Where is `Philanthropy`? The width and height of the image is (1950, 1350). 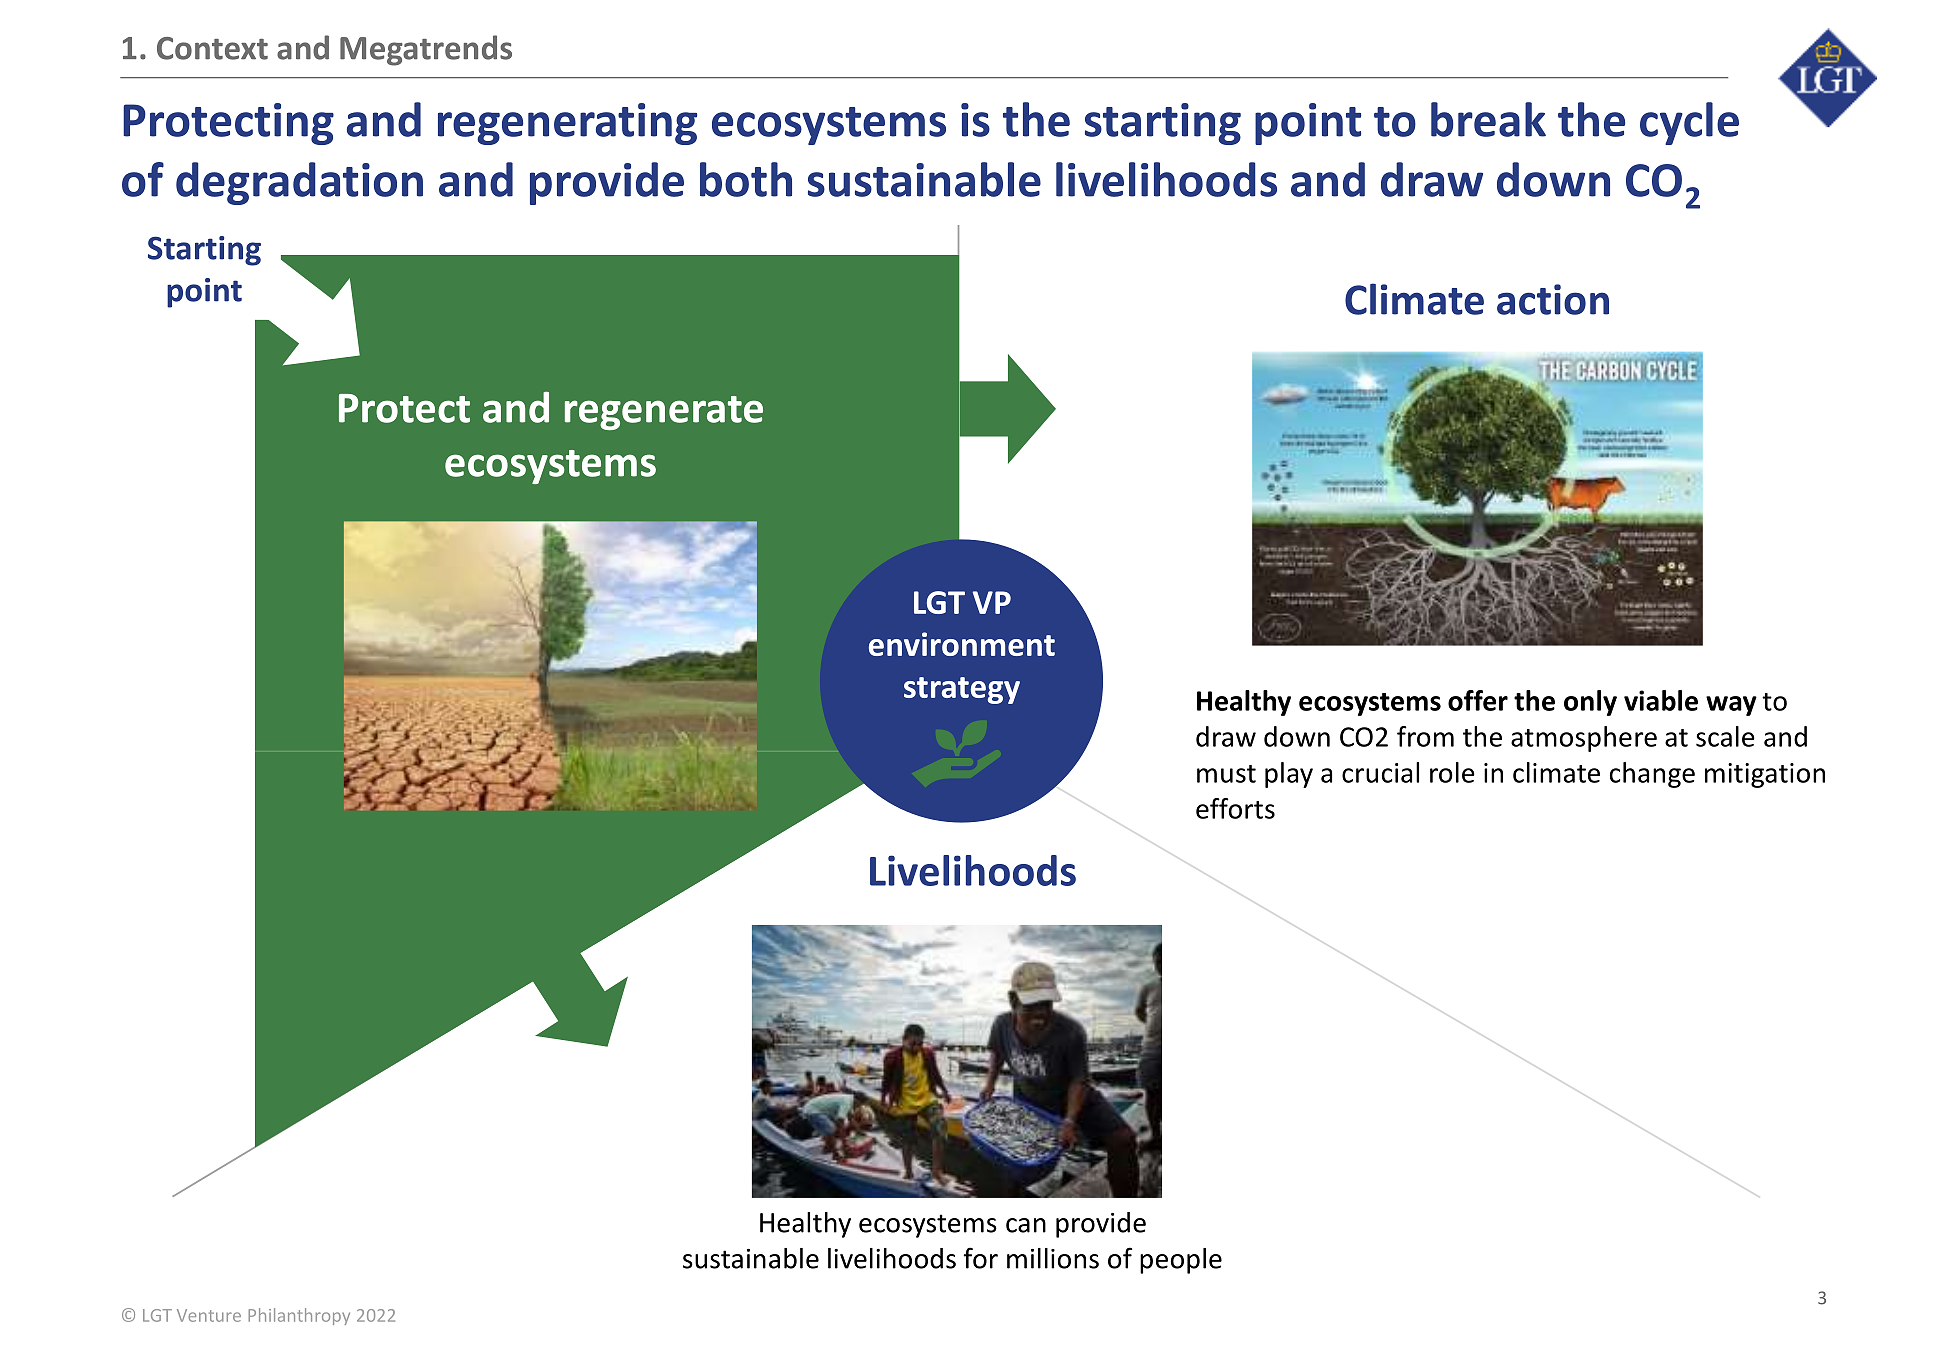 Philanthropy is located at coordinates (299, 1316).
